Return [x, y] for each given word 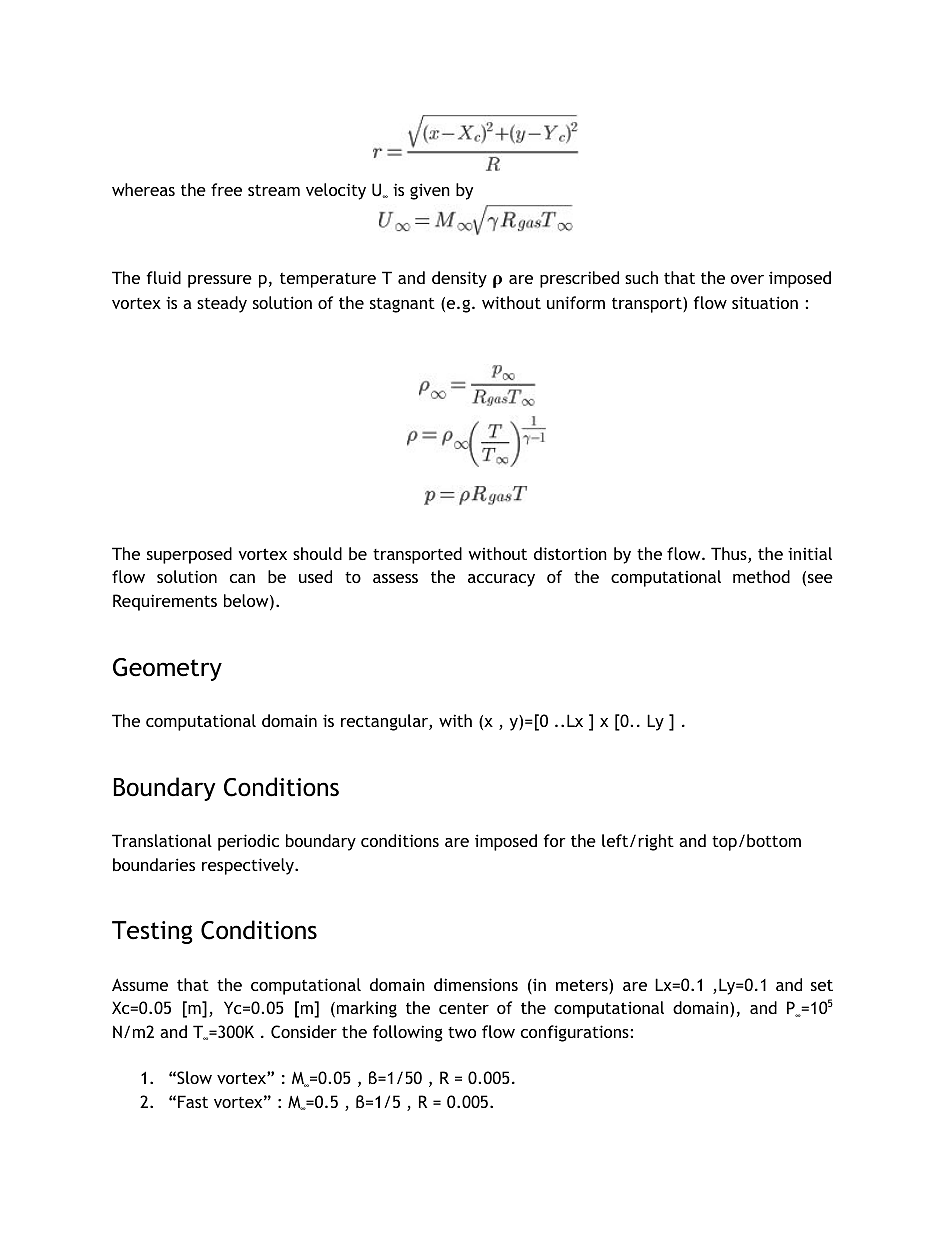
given [430, 191]
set [822, 985]
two [462, 1032]
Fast [193, 1101]
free [226, 189]
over [747, 279]
